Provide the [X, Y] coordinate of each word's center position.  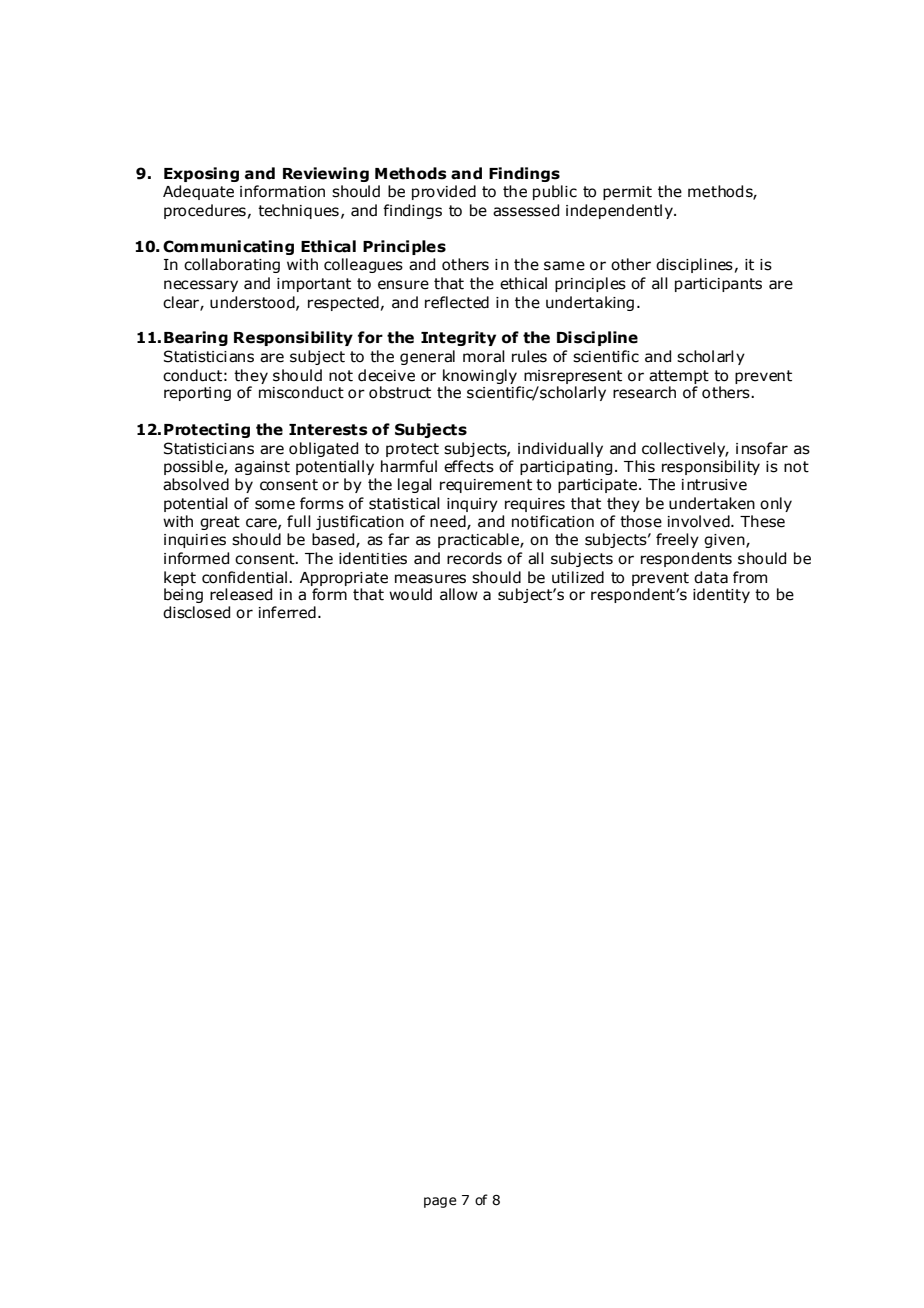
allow [459, 594]
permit [627, 193]
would [410, 594]
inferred [287, 612]
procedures [205, 211]
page [440, 1202]
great [220, 523]
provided [444, 192]
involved [700, 521]
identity [721, 595]
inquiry [472, 505]
